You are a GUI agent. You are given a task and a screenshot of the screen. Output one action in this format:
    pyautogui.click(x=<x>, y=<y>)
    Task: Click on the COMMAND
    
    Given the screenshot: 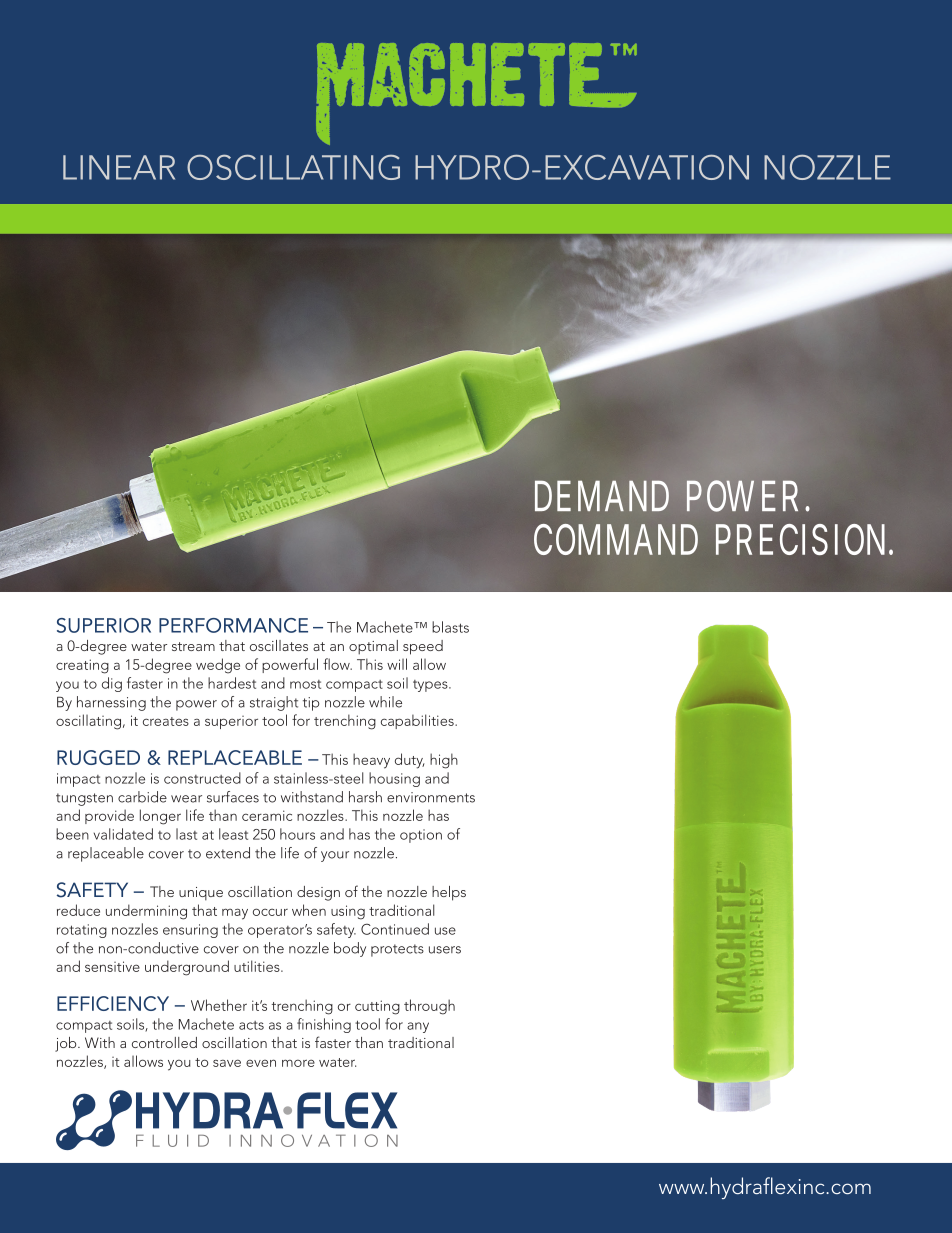 What is the action you would take?
    pyautogui.click(x=616, y=539)
